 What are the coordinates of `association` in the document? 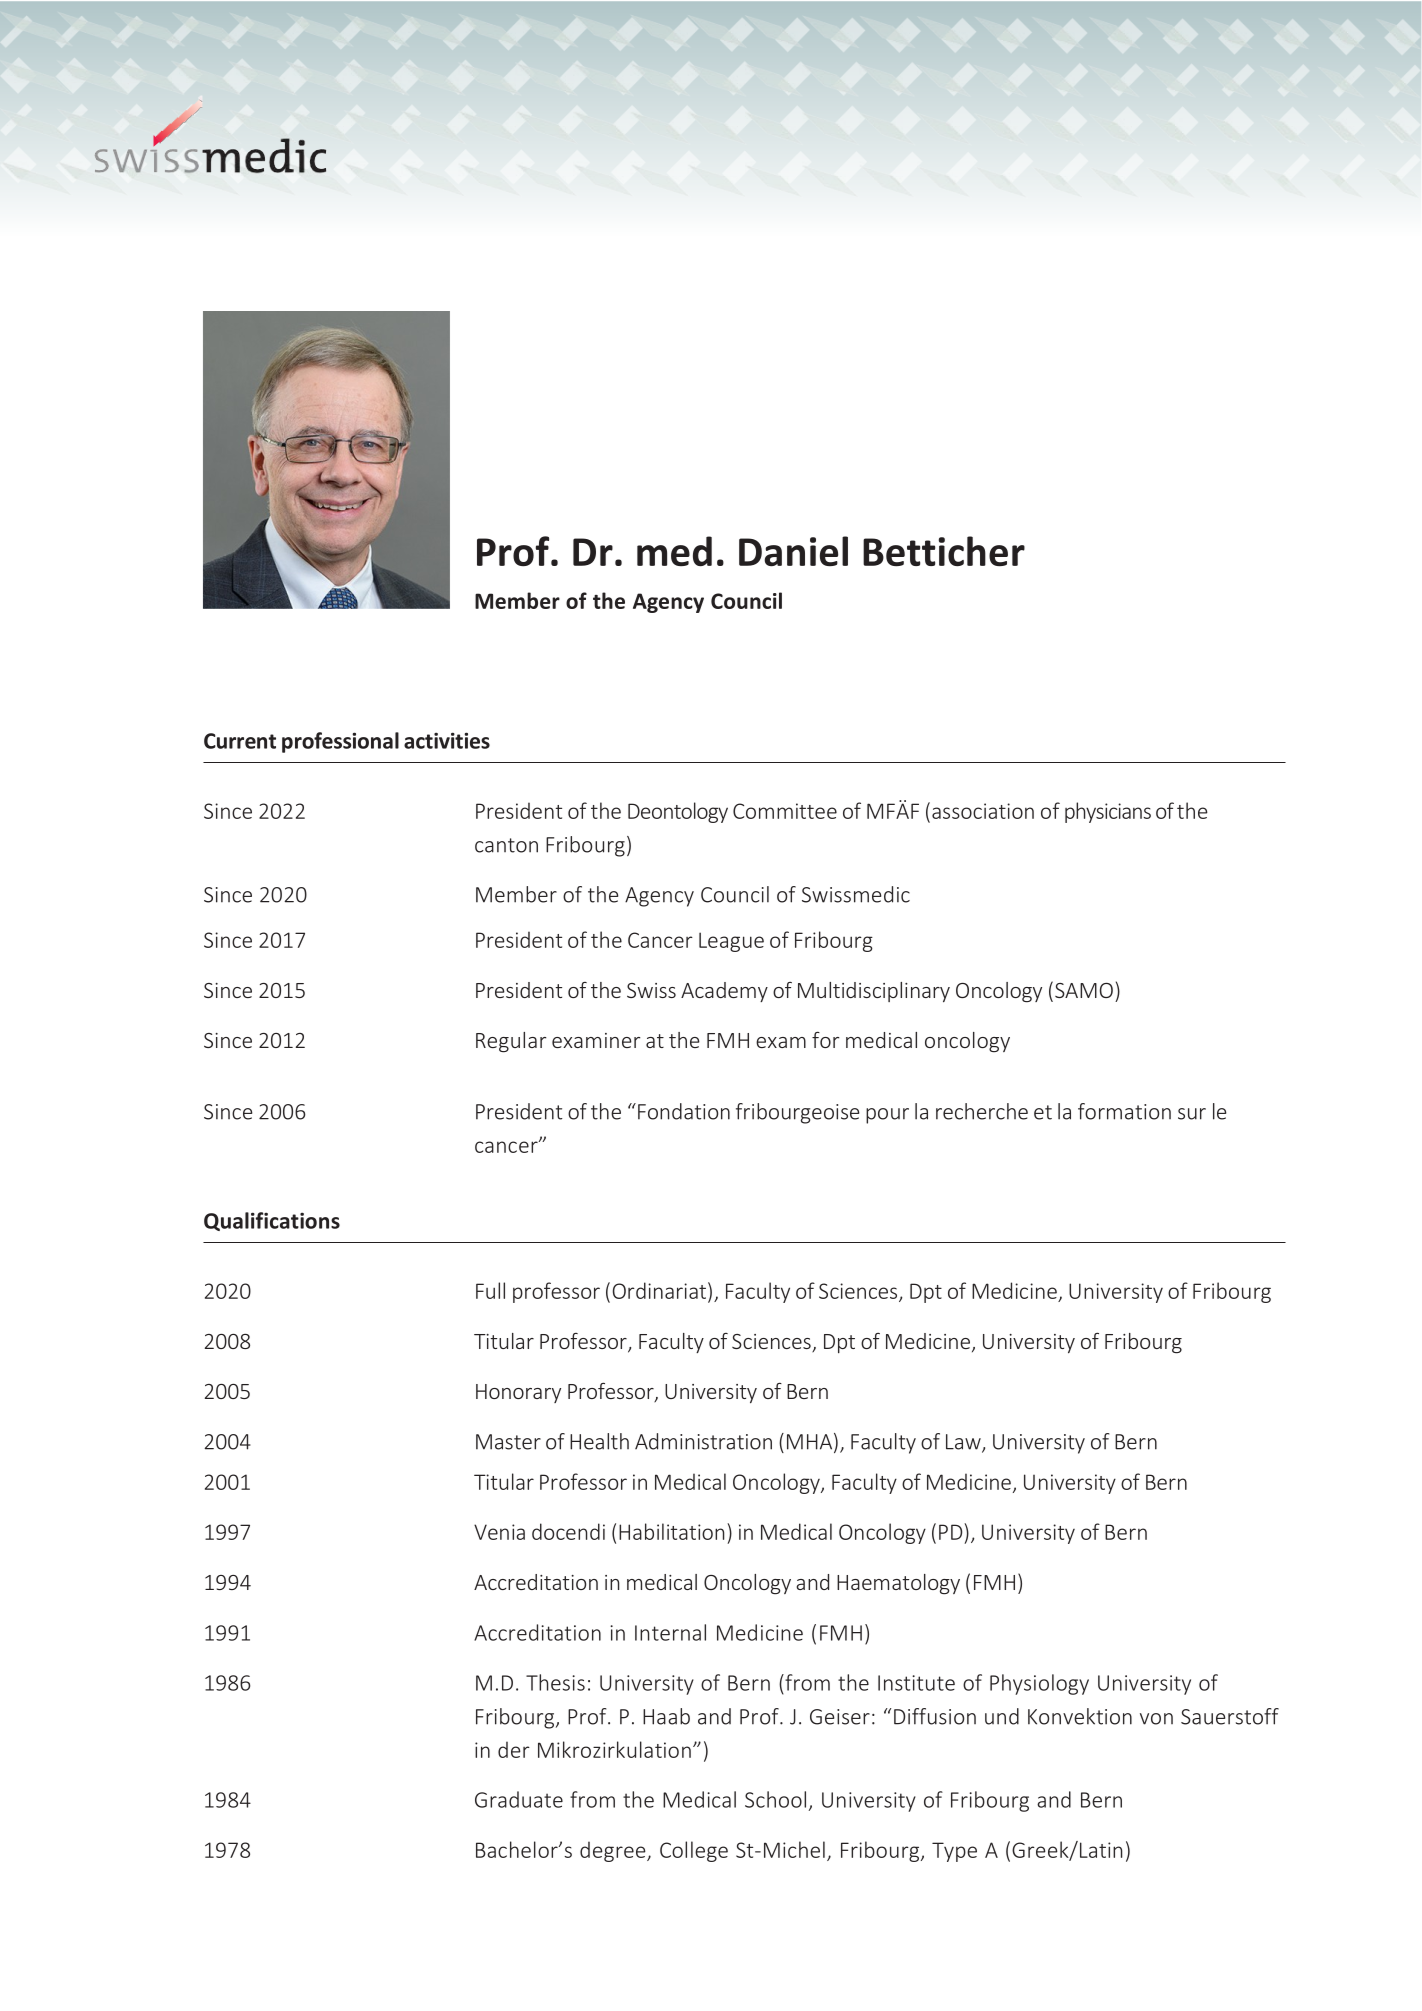 It's located at (983, 811).
